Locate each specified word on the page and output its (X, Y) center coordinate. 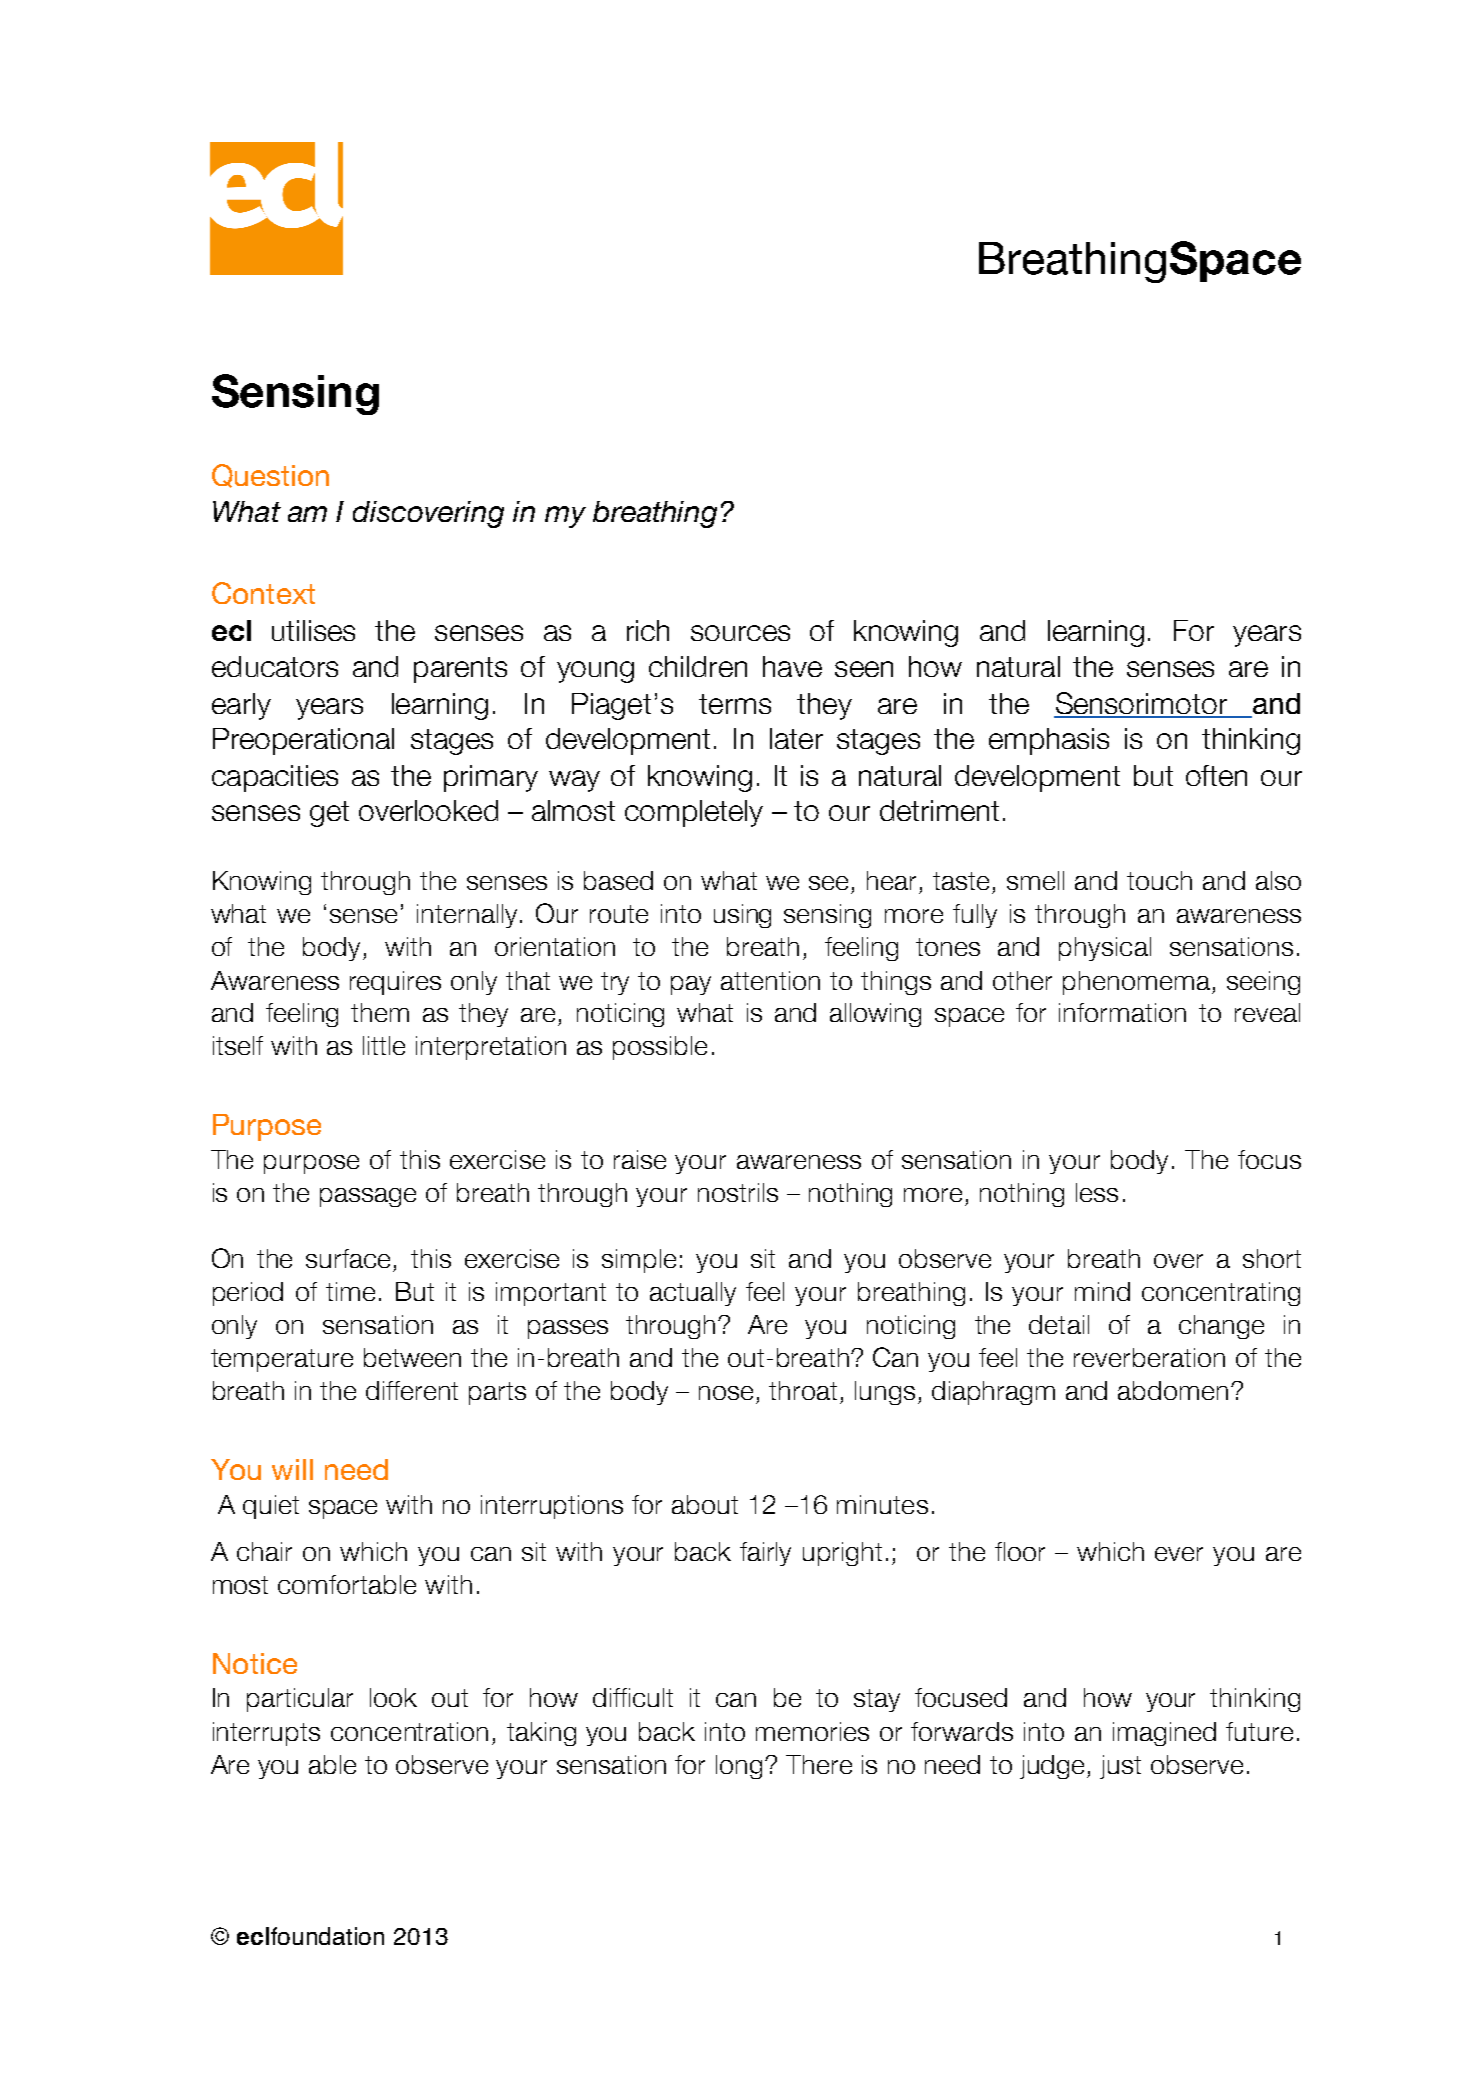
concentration (409, 1731)
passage (368, 1197)
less (1097, 1192)
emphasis (1049, 741)
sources (740, 633)
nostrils (738, 1192)
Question (270, 476)
